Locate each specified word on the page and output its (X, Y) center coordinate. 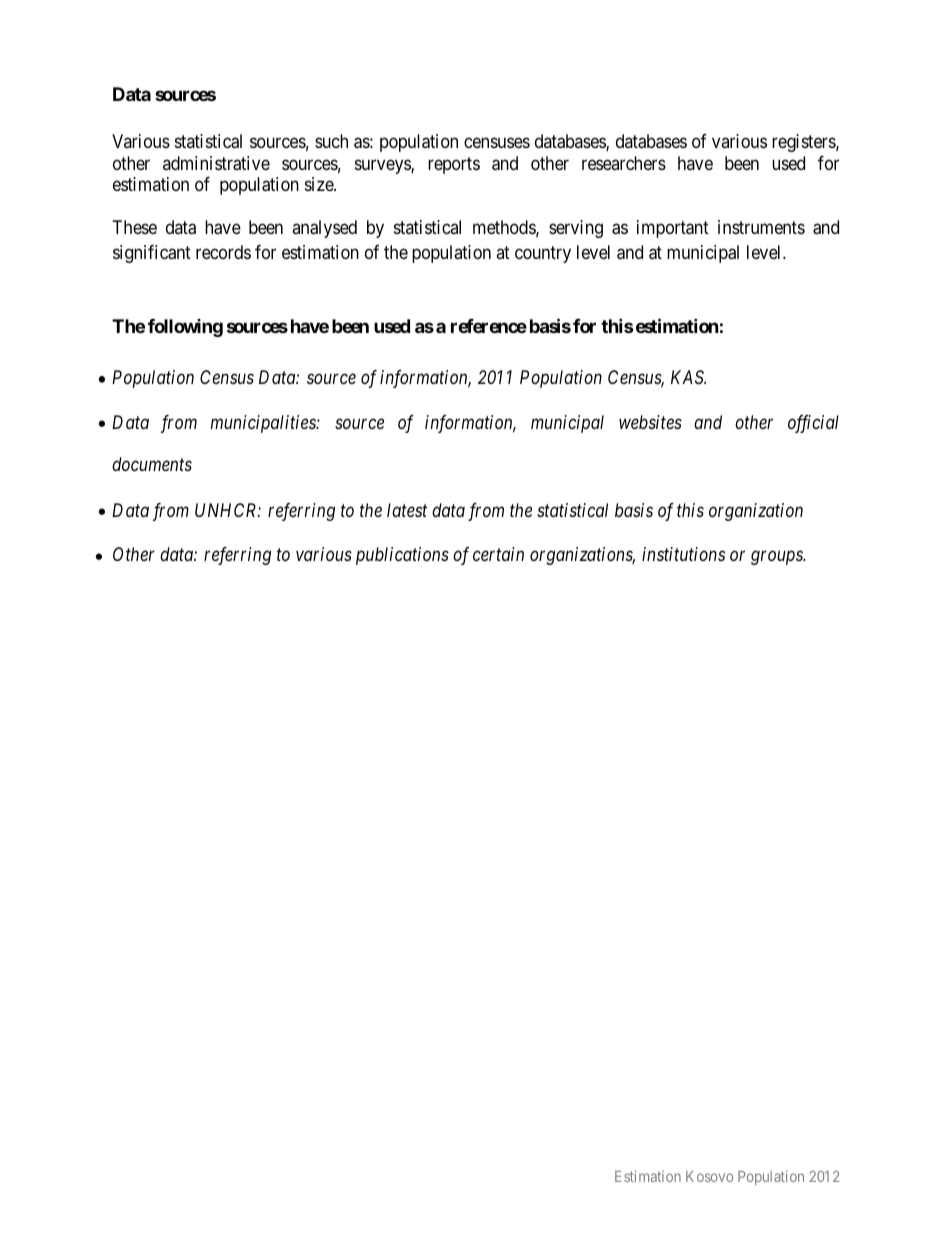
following (185, 328)
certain (498, 554)
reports (454, 165)
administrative (216, 163)
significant (152, 254)
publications (402, 556)
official (813, 424)
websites (650, 422)
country (543, 254)
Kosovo (709, 1176)
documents (152, 464)
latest (407, 510)
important (673, 229)
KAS (688, 377)
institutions (683, 554)
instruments (761, 227)
